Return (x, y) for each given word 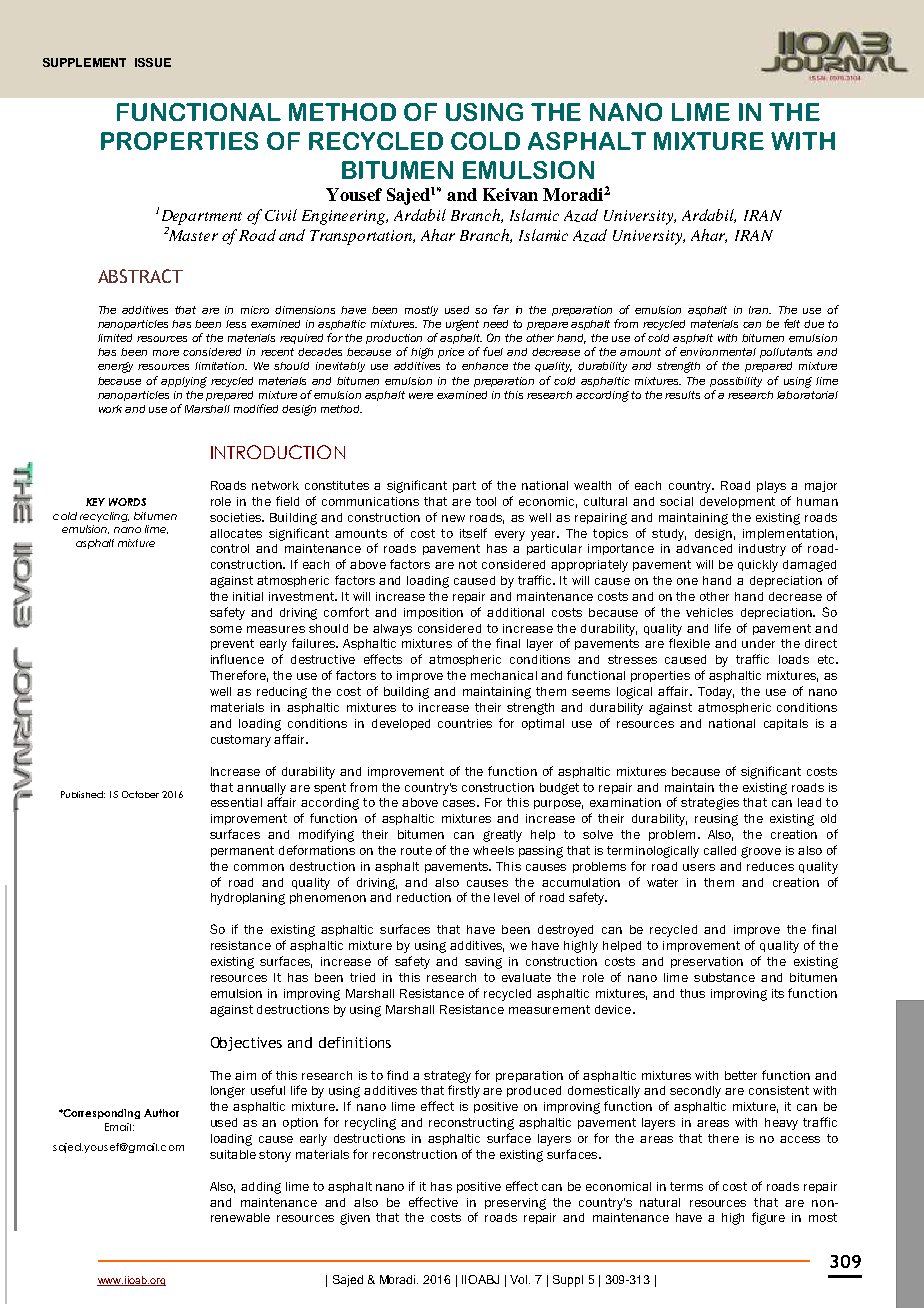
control (230, 548)
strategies (710, 804)
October (140, 794)
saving (483, 963)
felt (792, 323)
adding (261, 1188)
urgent (462, 325)
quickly (758, 566)
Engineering (345, 217)
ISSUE (153, 62)
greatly (502, 836)
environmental (718, 352)
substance (724, 977)
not (468, 564)
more (166, 353)
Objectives (246, 1044)
